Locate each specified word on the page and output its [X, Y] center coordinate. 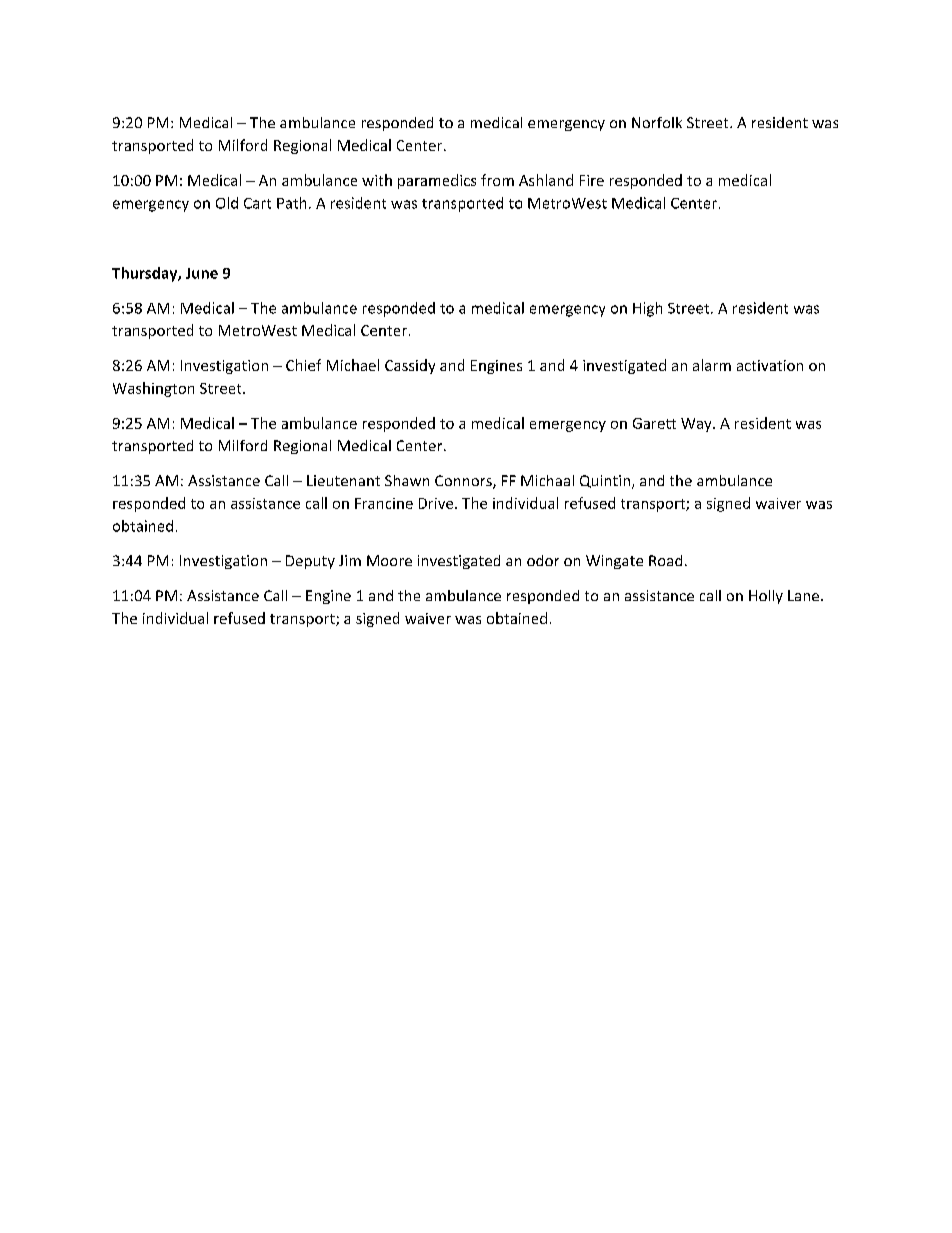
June [202, 273]
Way [697, 425]
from [497, 180]
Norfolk [657, 122]
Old [227, 203]
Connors [464, 482]
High [647, 309]
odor [543, 560]
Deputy [310, 562]
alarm [712, 365]
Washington [153, 389]
